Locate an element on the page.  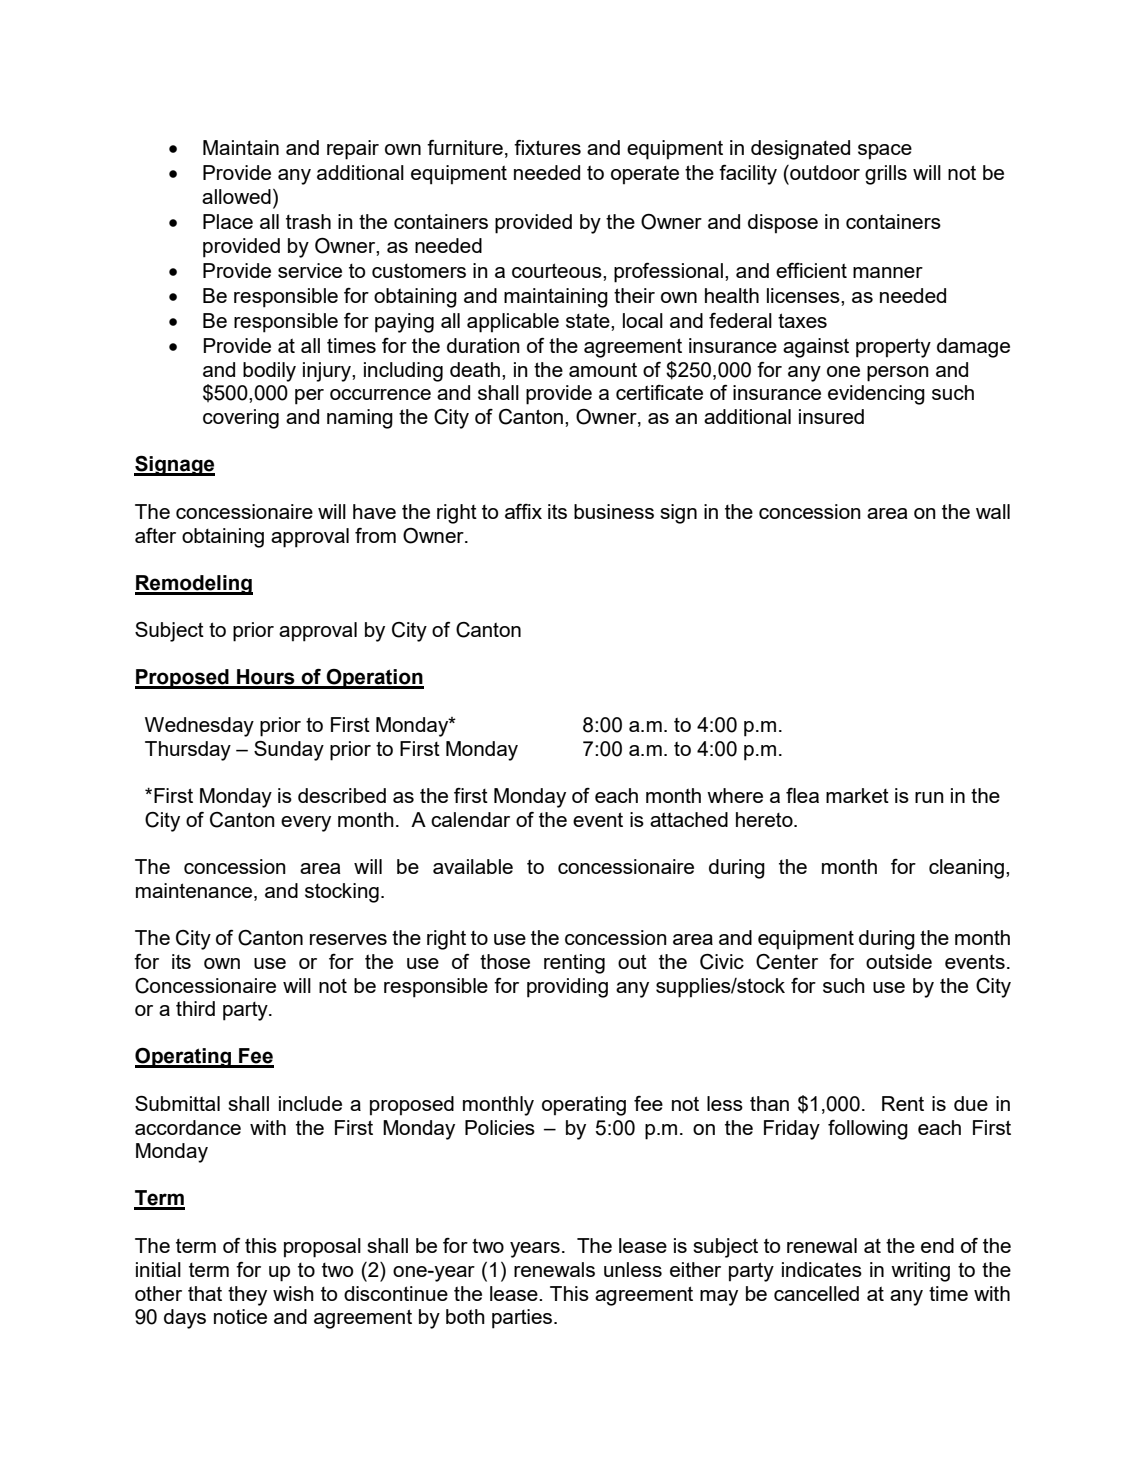
fixtures is located at coordinates (547, 147).
